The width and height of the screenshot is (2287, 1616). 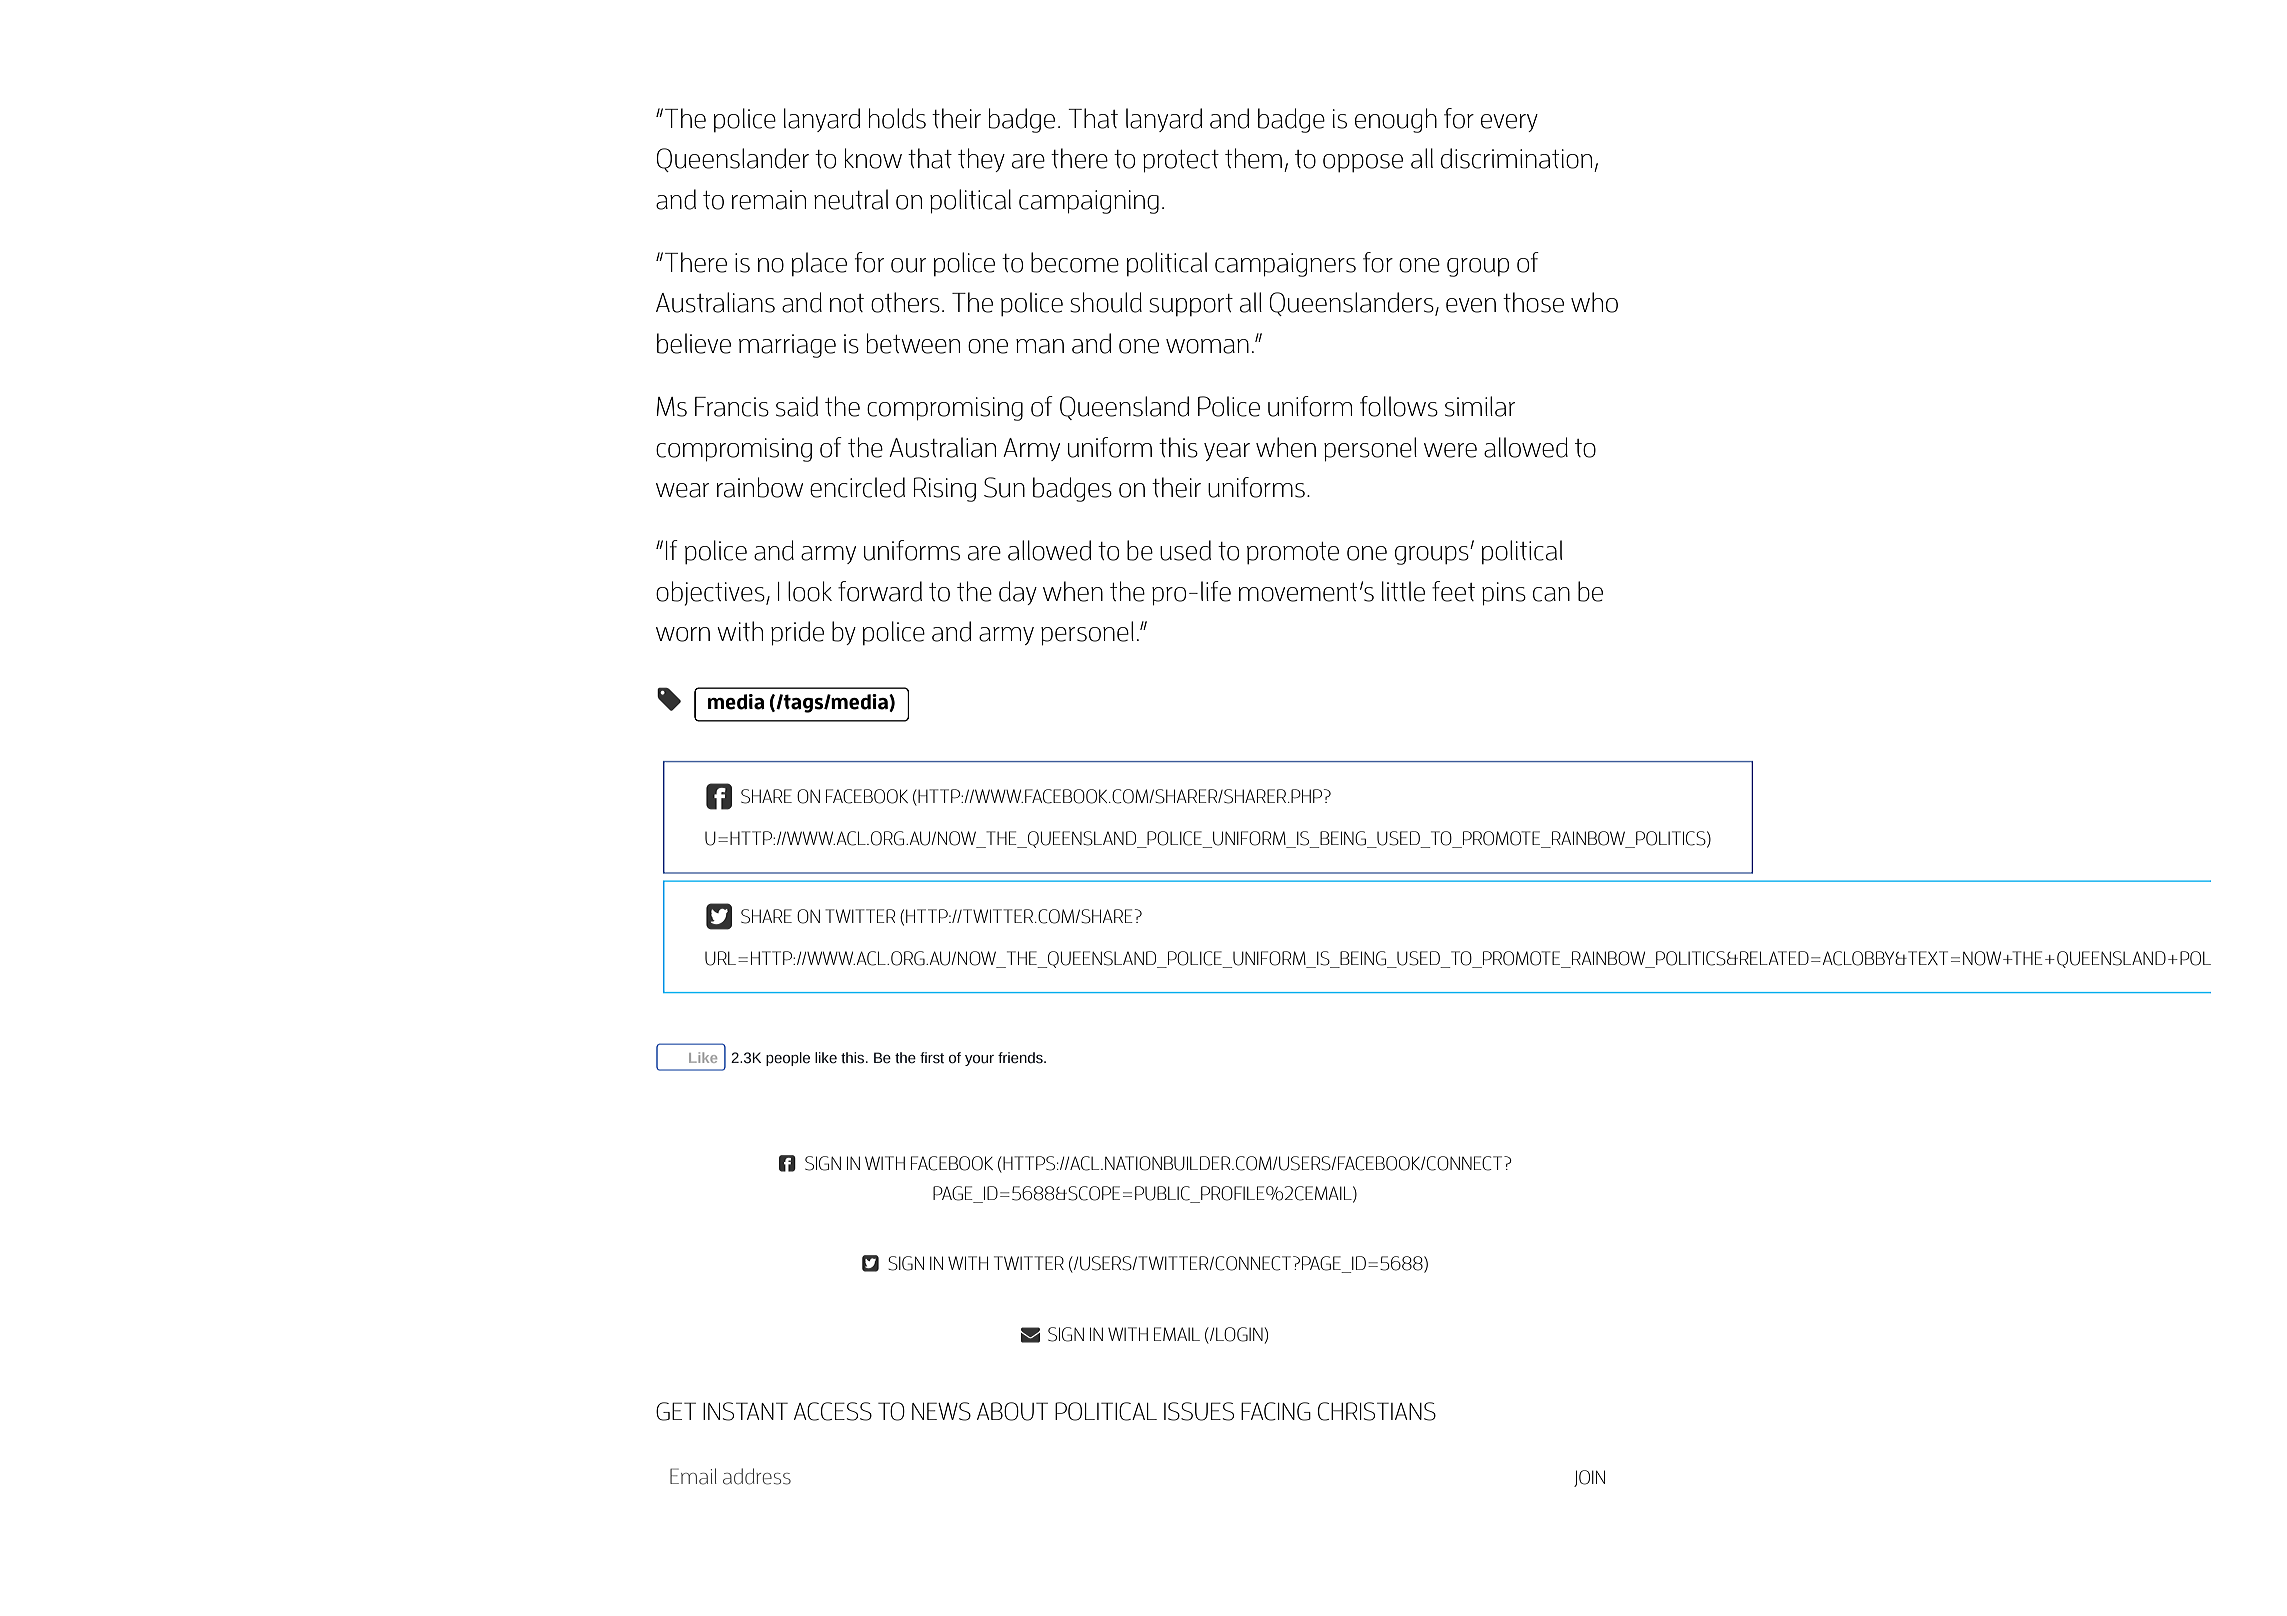 I want to click on INSTANT, so click(x=745, y=1411).
